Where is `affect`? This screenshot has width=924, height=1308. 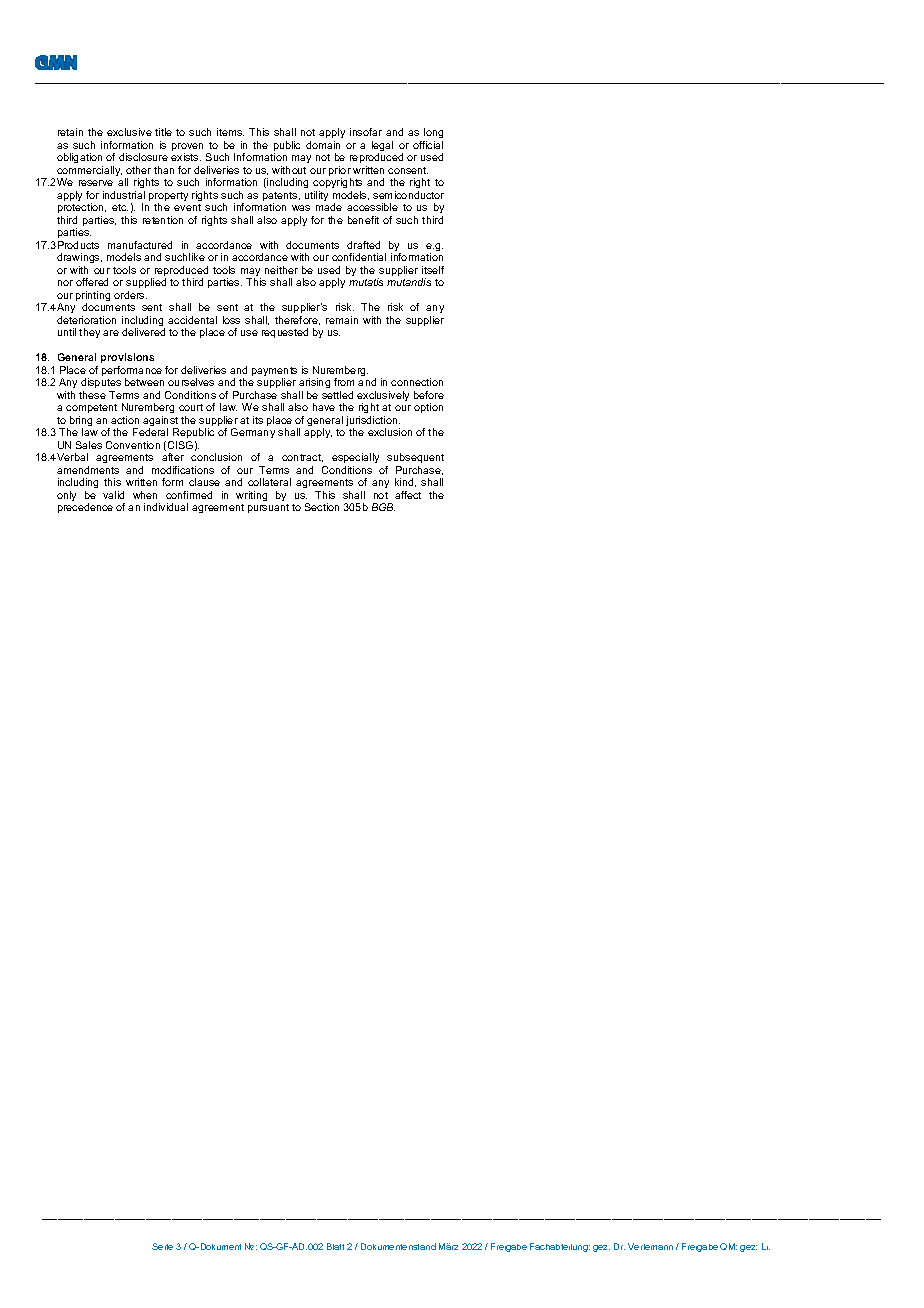
affect is located at coordinates (408, 495).
